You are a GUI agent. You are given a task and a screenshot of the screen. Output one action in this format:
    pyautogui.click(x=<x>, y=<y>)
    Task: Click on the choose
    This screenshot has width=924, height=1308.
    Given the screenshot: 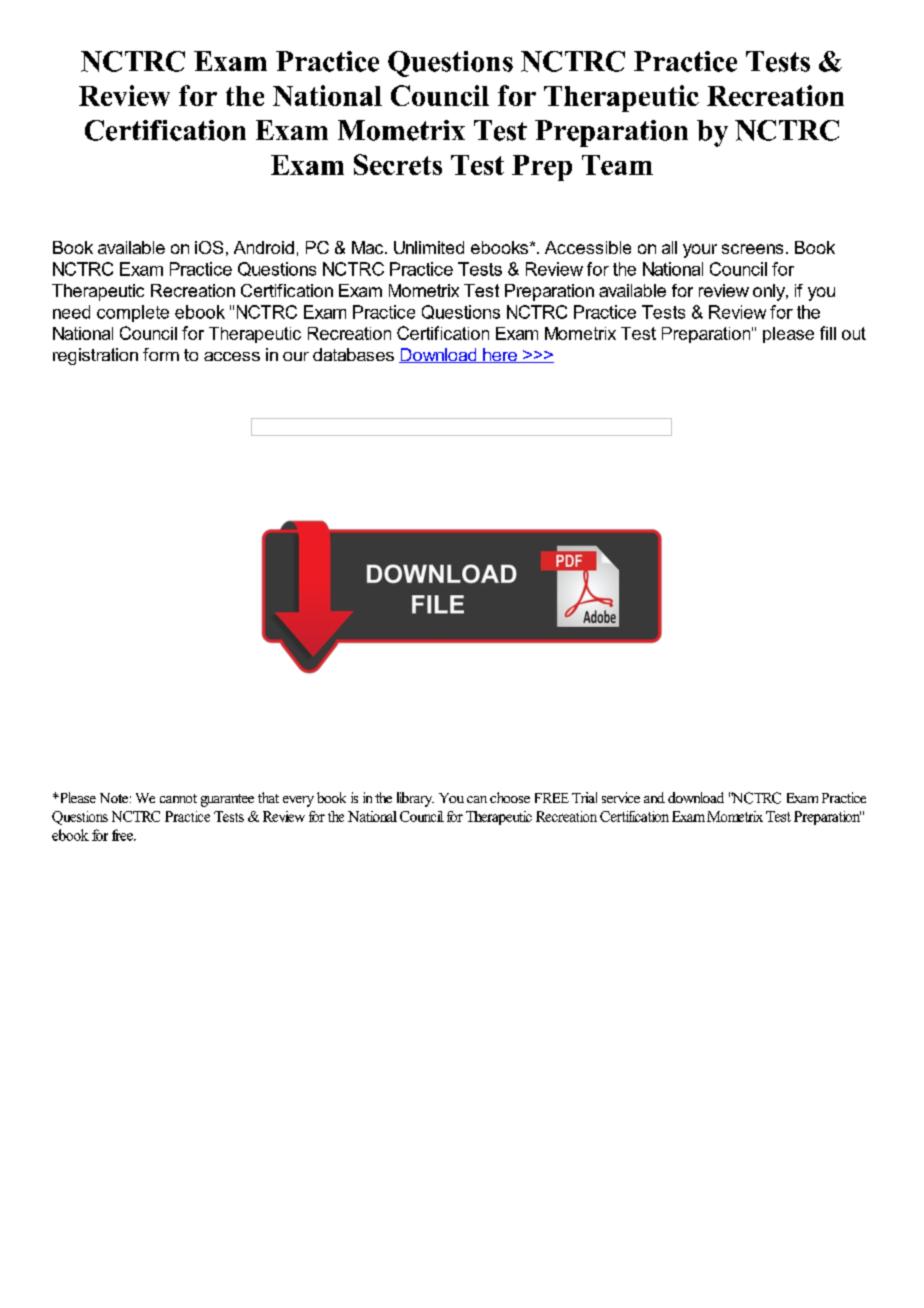 What is the action you would take?
    pyautogui.click(x=510, y=797)
